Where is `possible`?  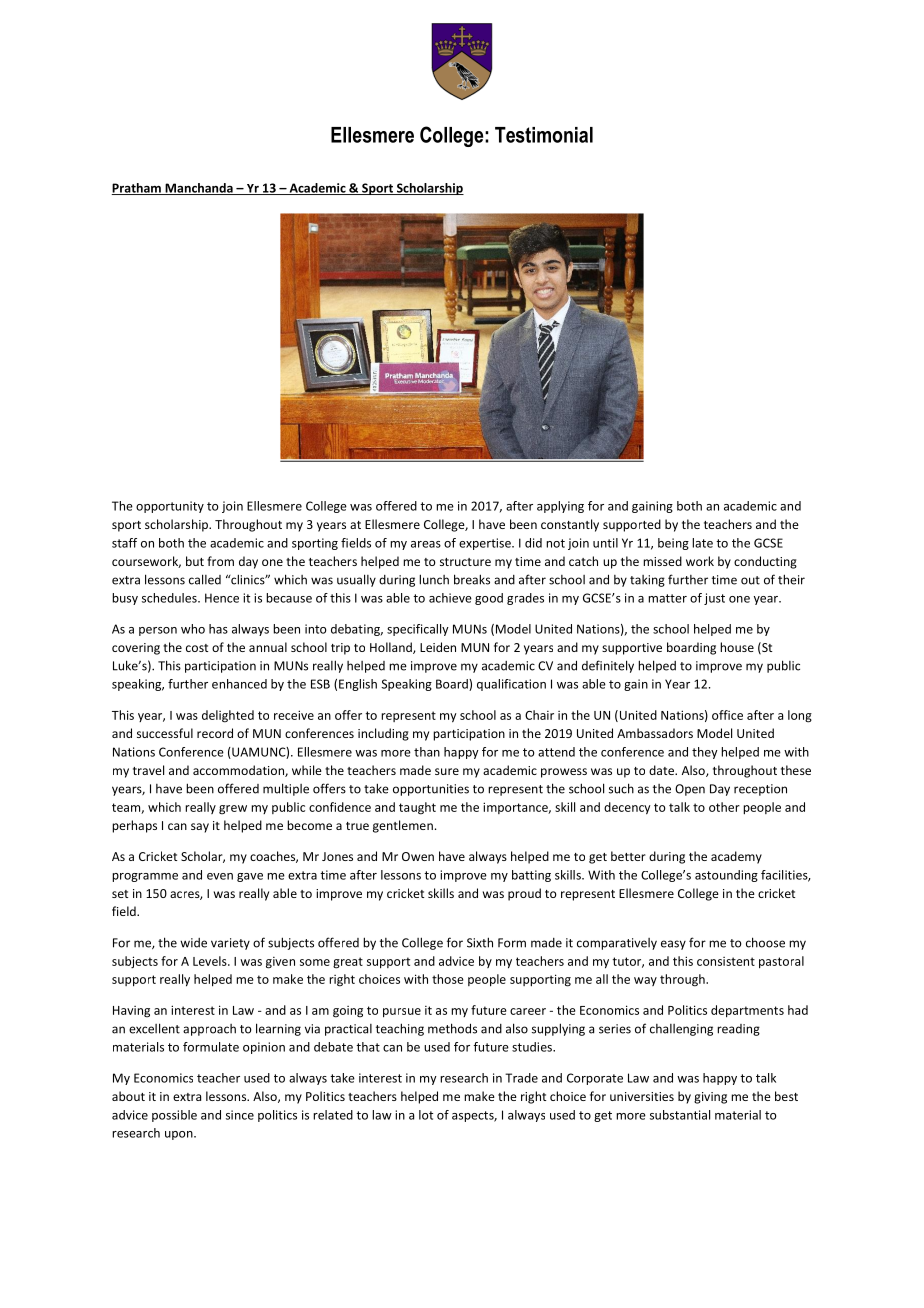 possible is located at coordinates (174, 1116).
